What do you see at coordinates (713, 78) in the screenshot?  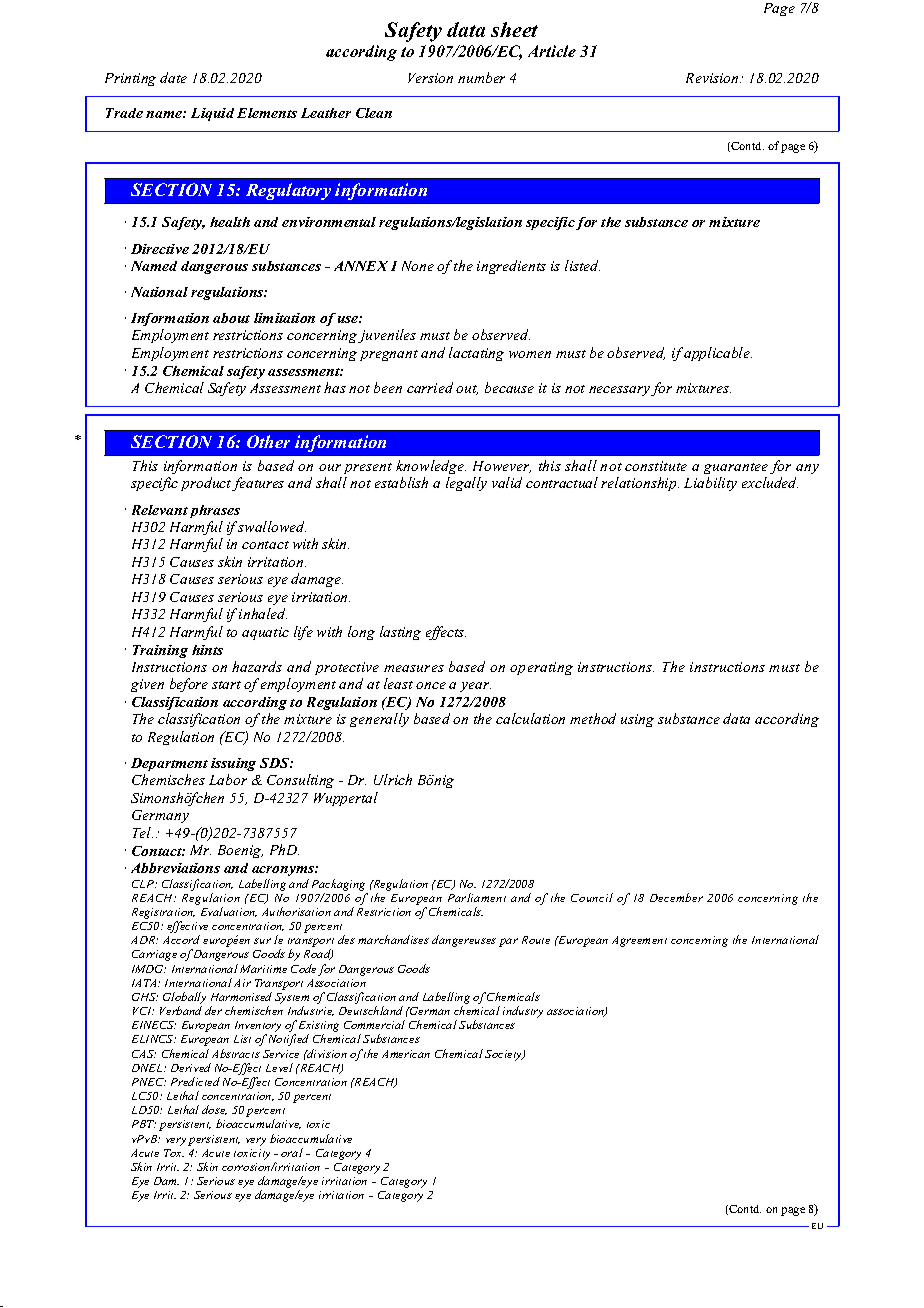 I see `Revision` at bounding box center [713, 78].
